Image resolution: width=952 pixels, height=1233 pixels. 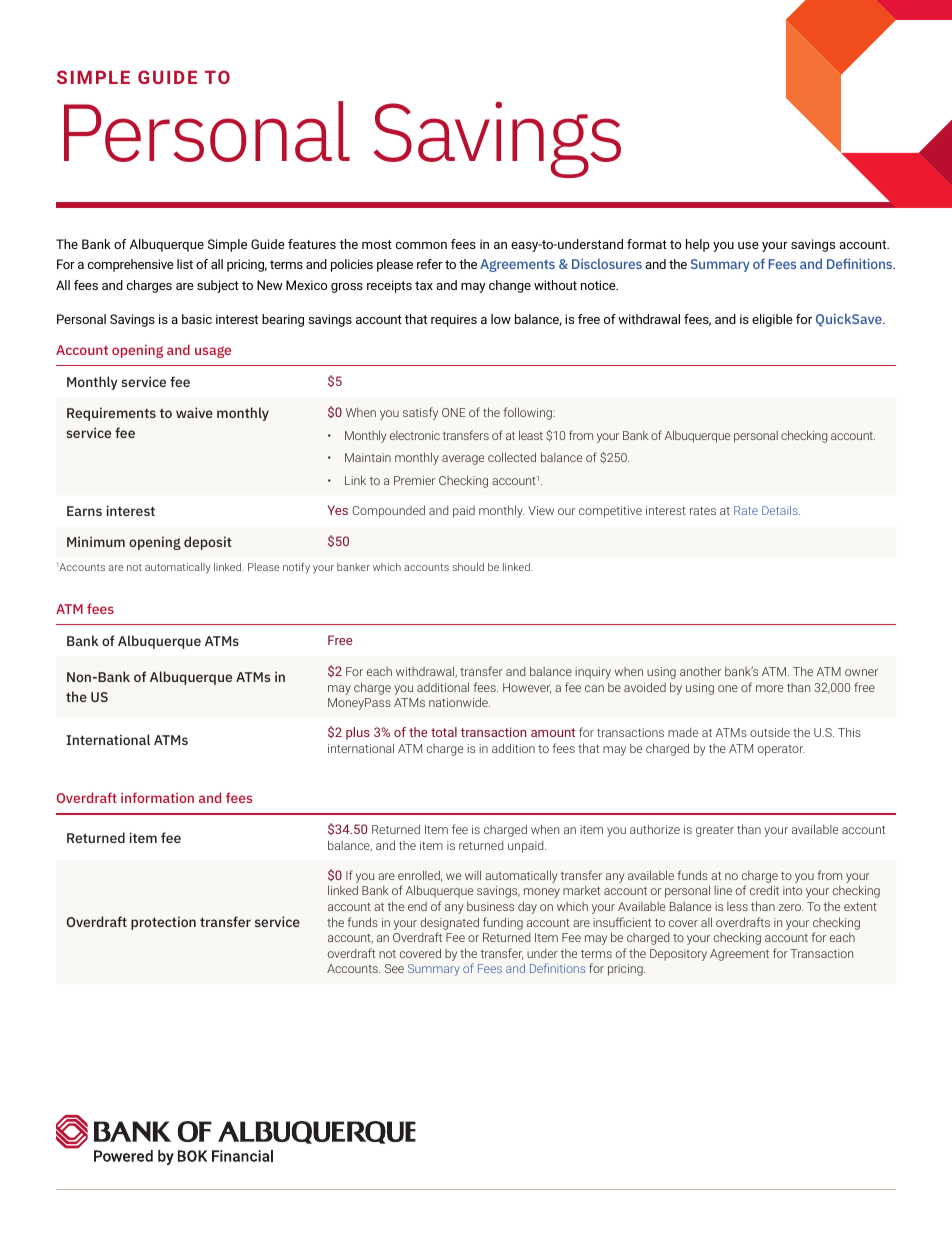 What do you see at coordinates (163, 923) in the page?
I see `protection` at bounding box center [163, 923].
